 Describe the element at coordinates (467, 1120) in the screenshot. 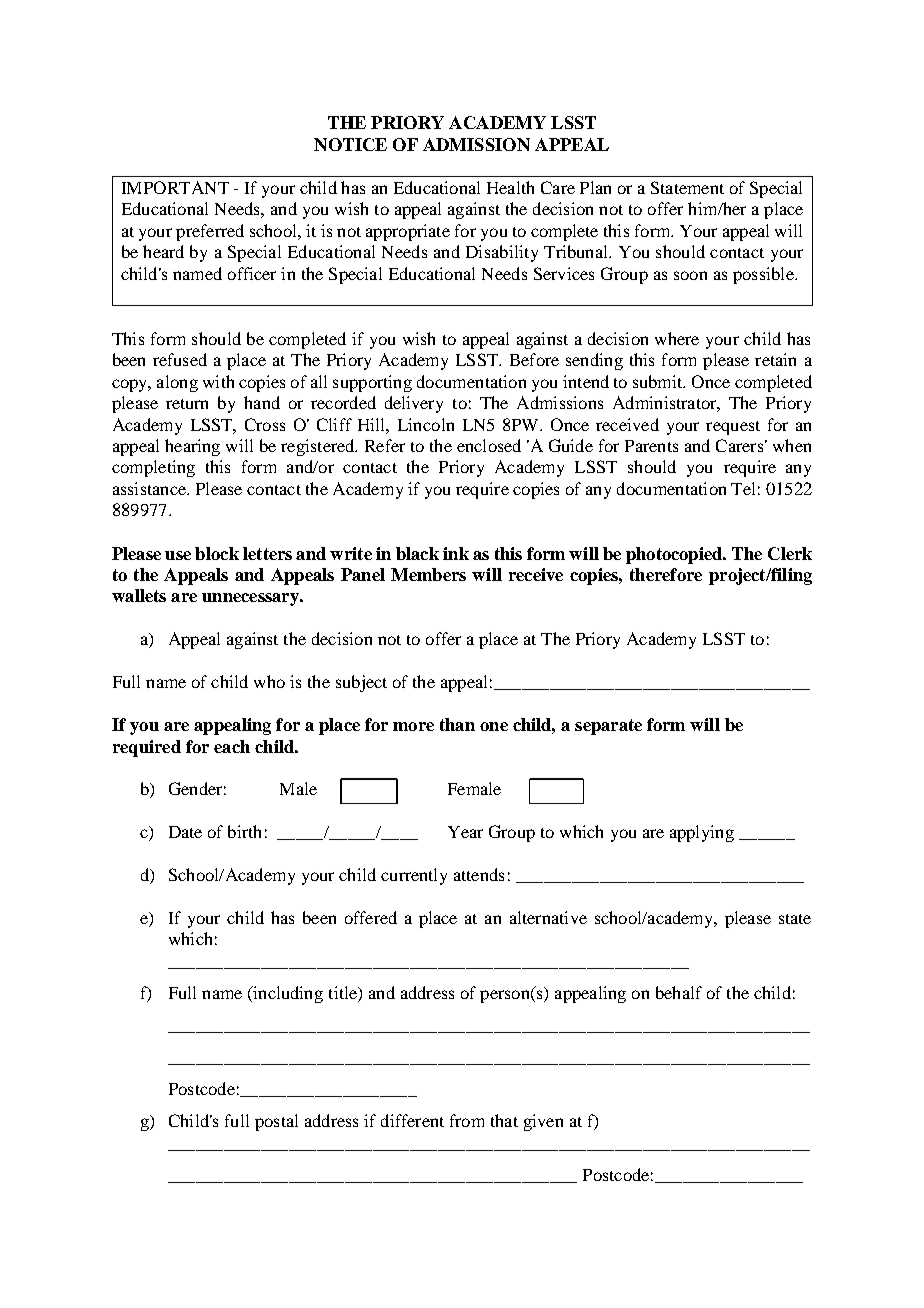

I see `from` at that location.
